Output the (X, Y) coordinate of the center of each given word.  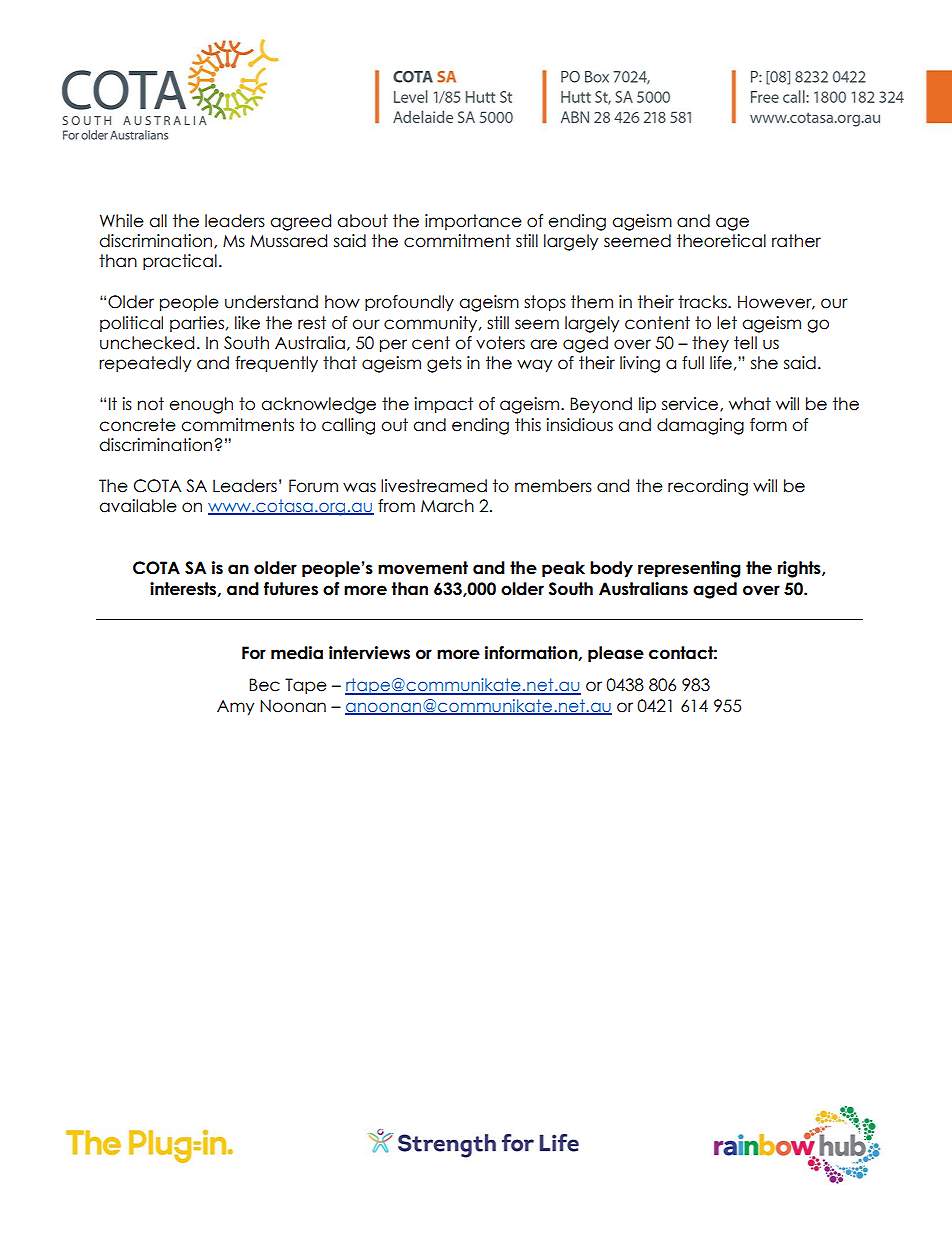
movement (423, 568)
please (616, 654)
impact (443, 405)
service (691, 404)
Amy (235, 708)
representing (689, 569)
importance (473, 222)
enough (201, 405)
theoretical (721, 241)
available (138, 506)
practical (180, 262)
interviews (369, 653)
